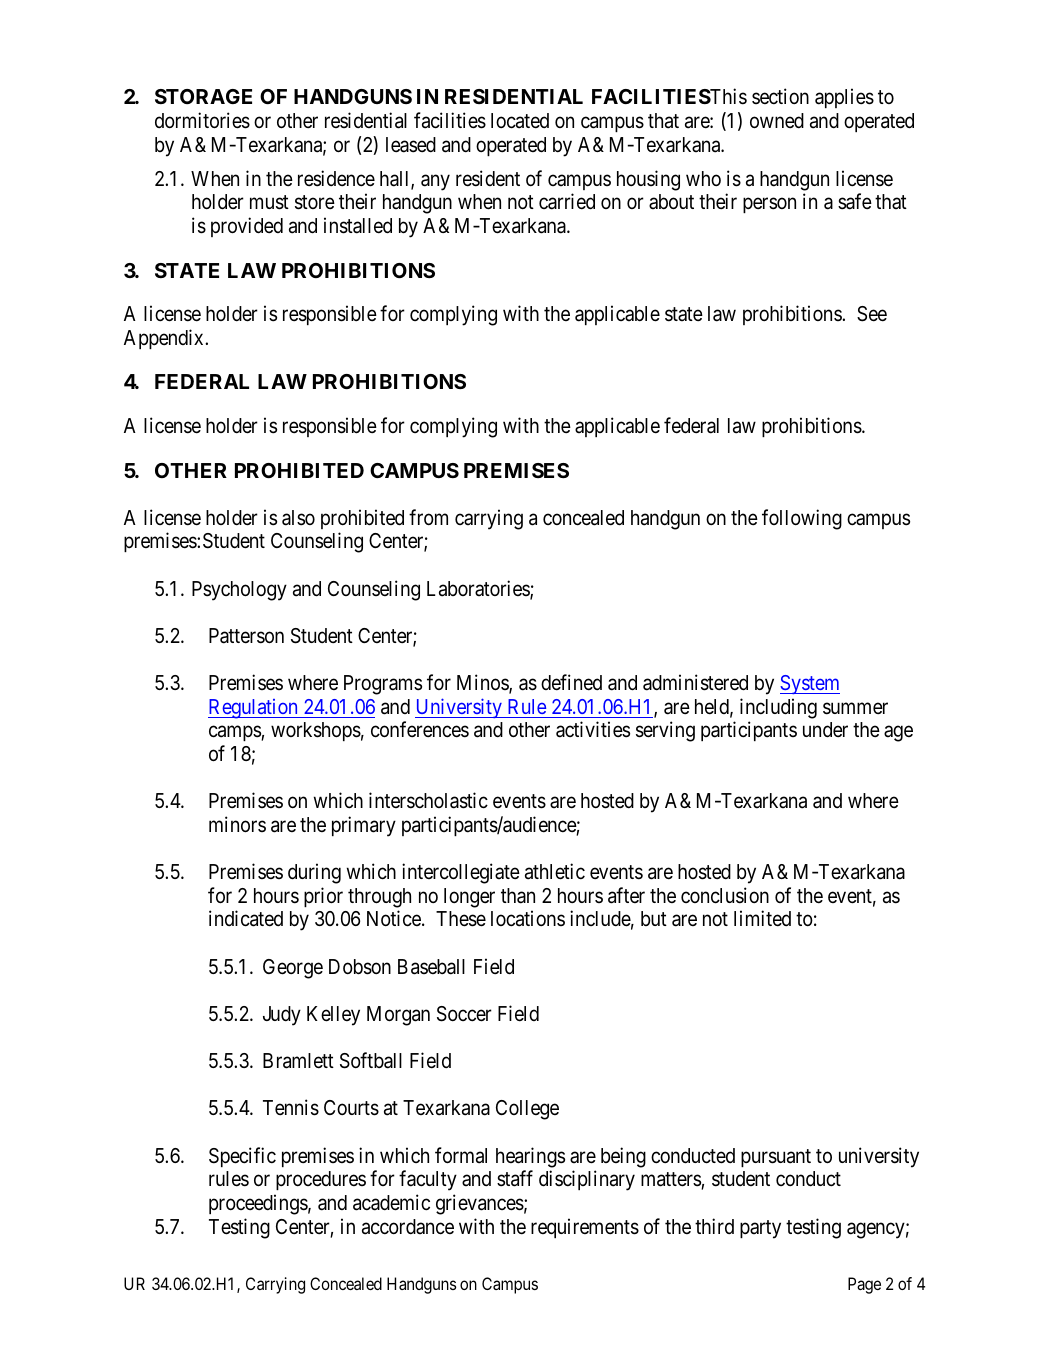 The image size is (1048, 1356). What do you see at coordinates (202, 120) in the screenshot?
I see `dormitories` at bounding box center [202, 120].
